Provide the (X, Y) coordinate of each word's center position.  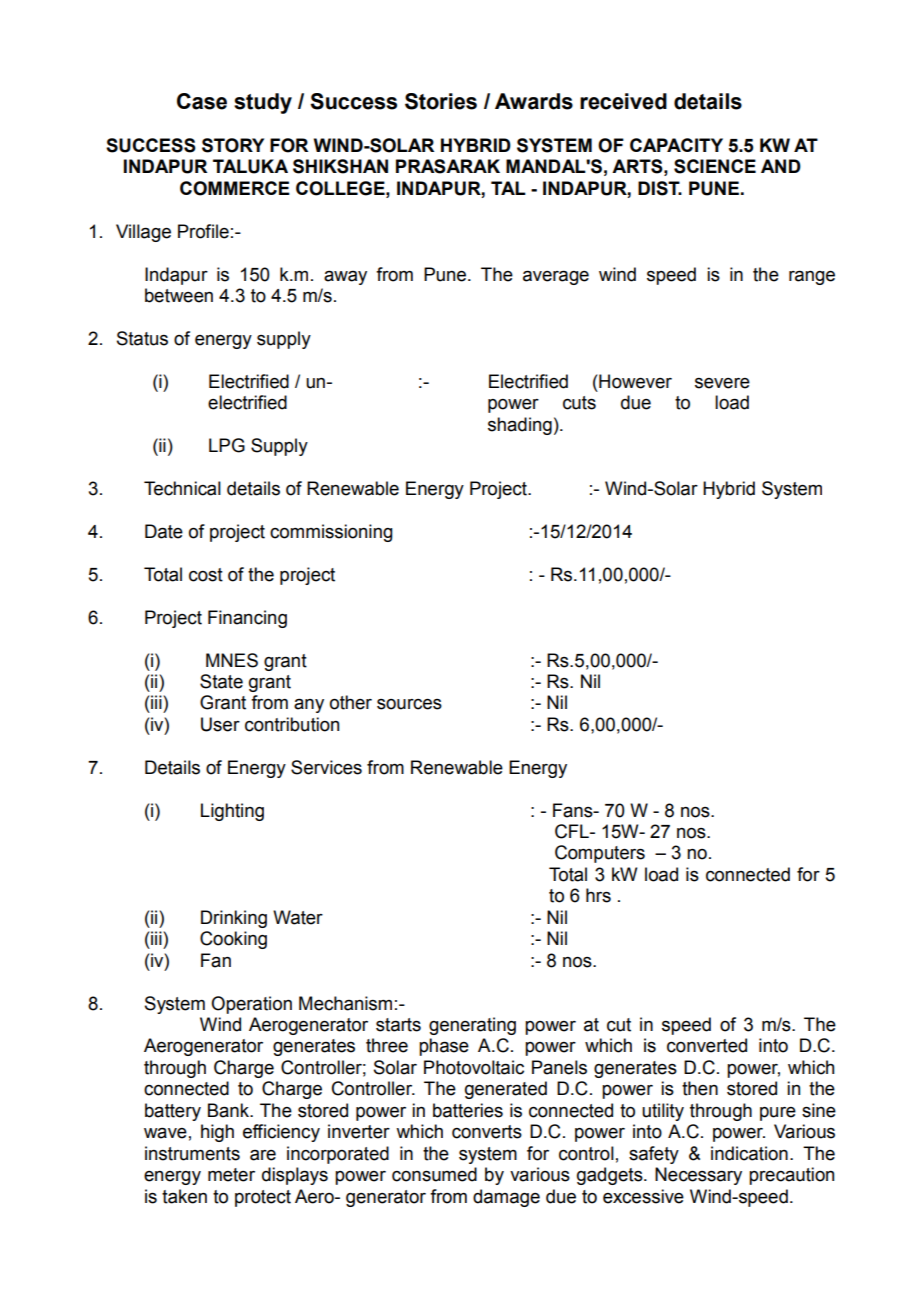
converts (487, 1132)
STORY (233, 145)
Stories (441, 101)
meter (231, 1175)
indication (749, 1153)
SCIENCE (715, 166)
